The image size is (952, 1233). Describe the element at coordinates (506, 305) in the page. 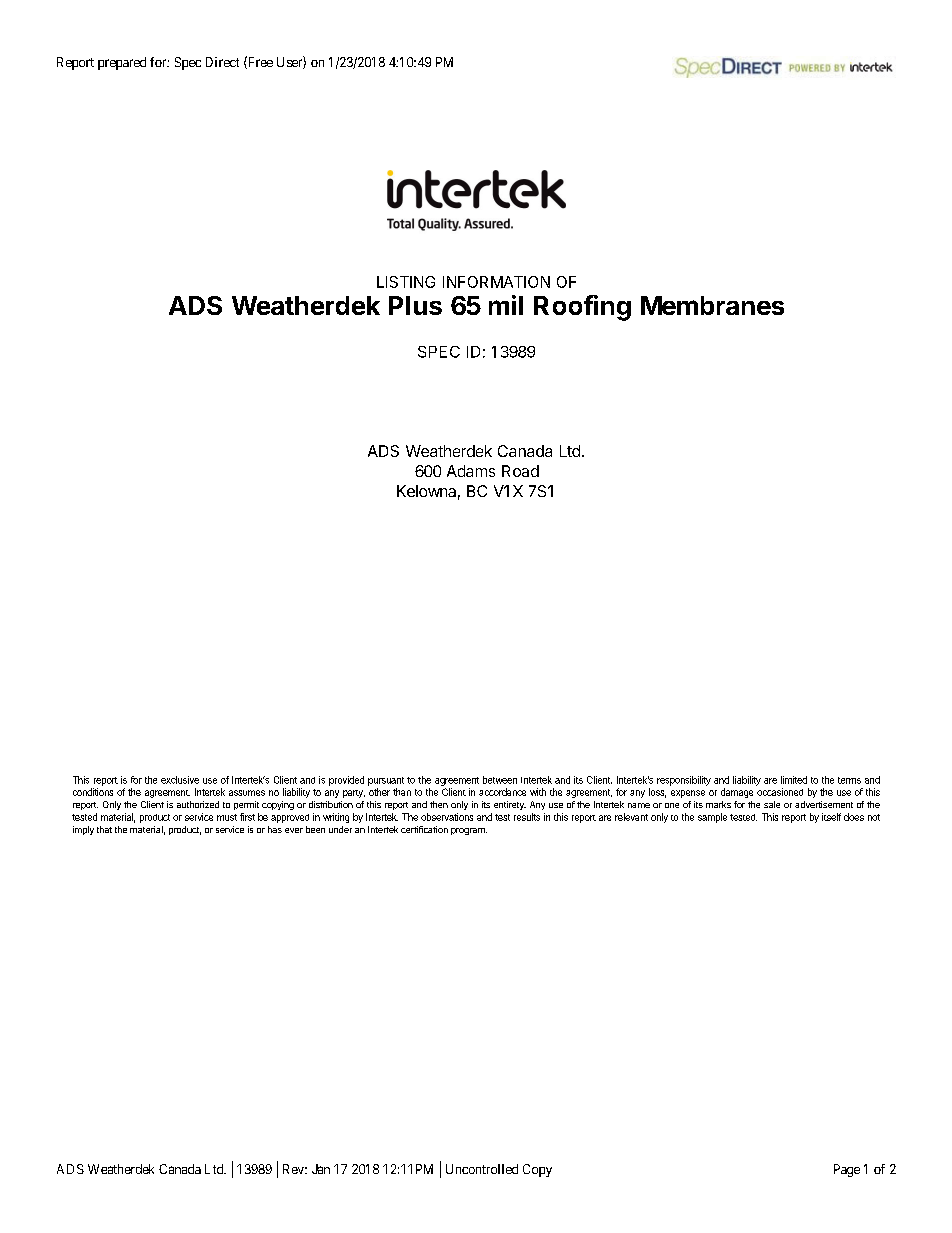

I see `mil` at that location.
